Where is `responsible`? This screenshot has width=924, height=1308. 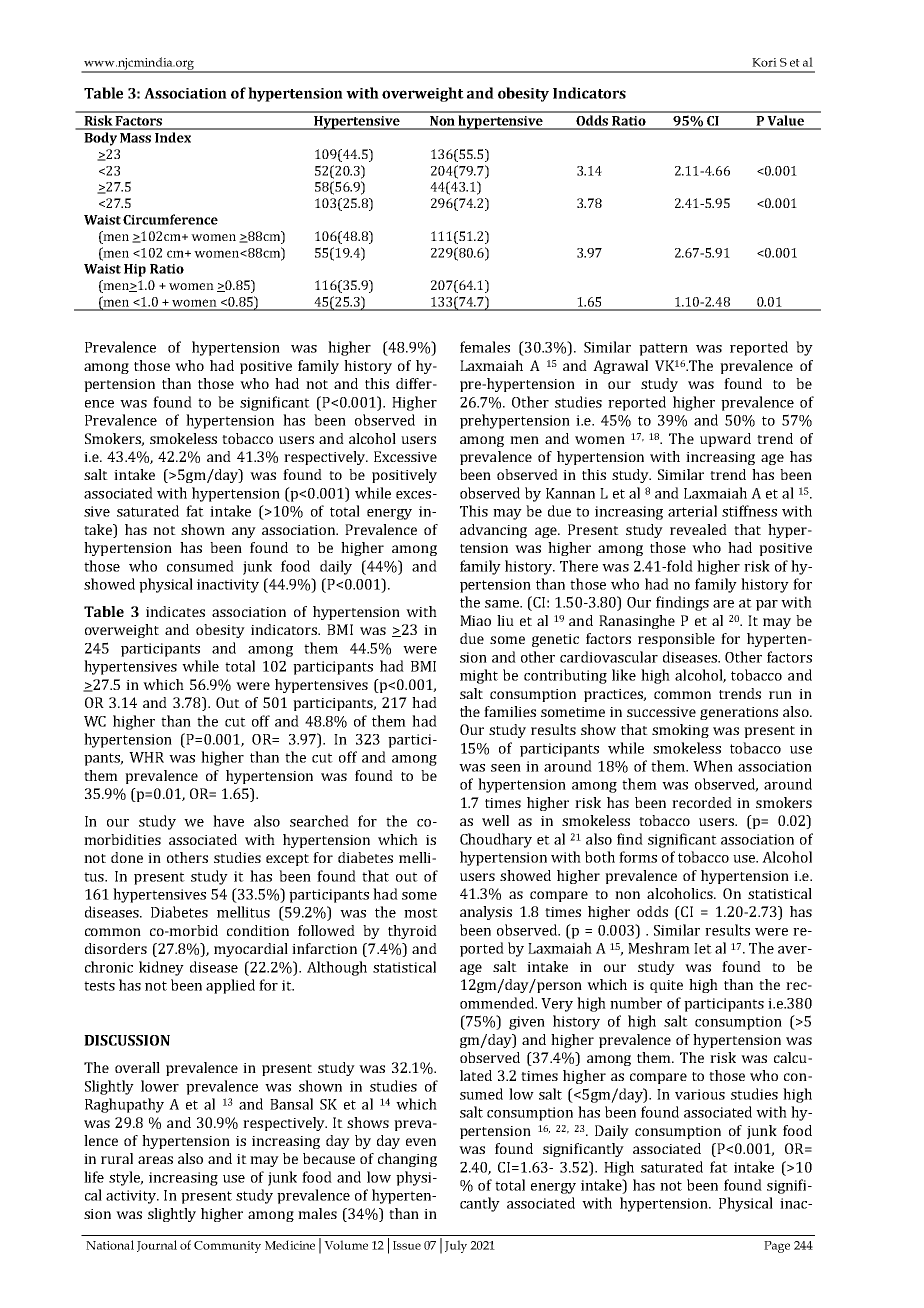 responsible is located at coordinates (676, 640).
